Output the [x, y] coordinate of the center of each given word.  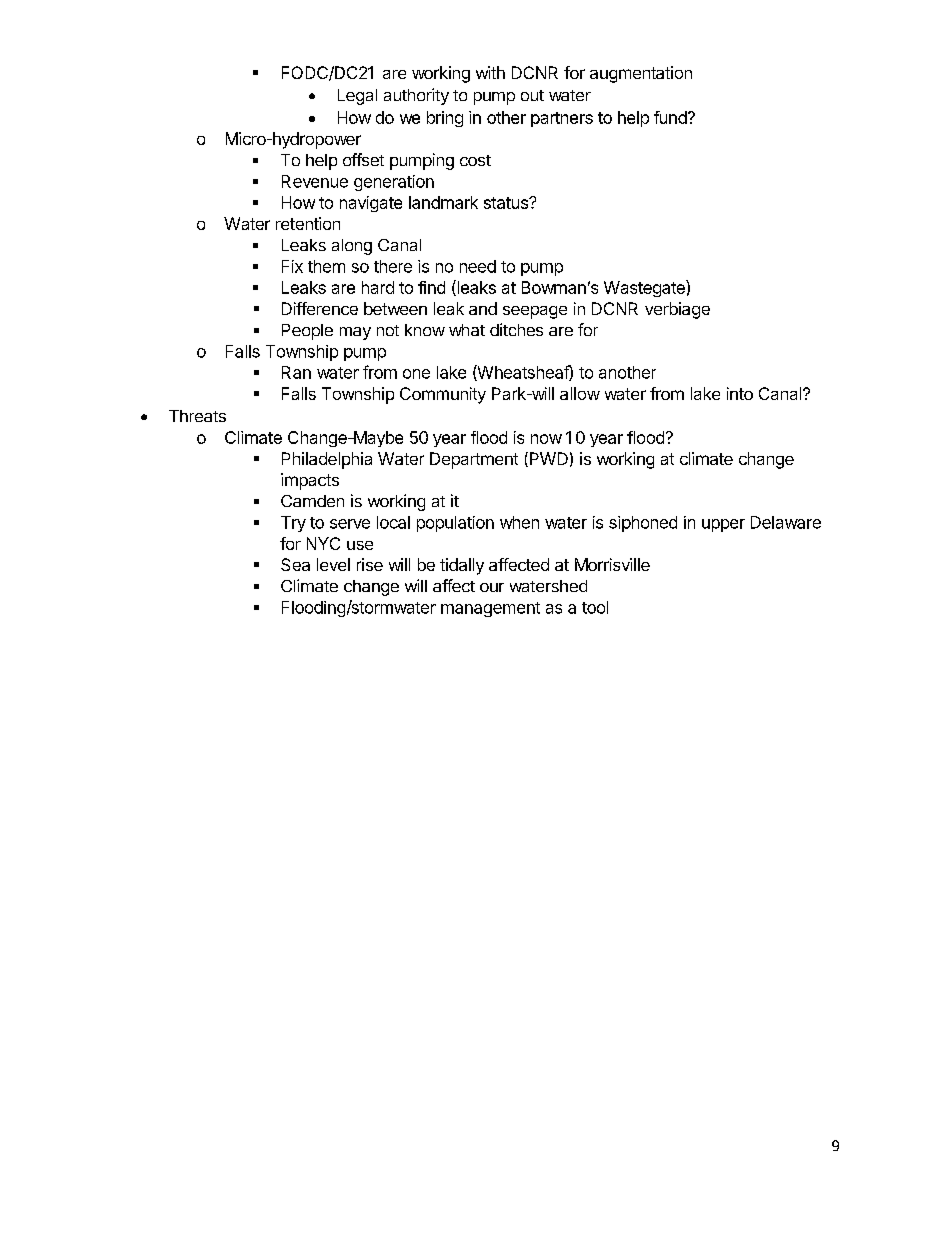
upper [723, 525]
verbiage [677, 310]
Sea [295, 564]
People [307, 332]
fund [671, 117]
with [490, 72]
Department [474, 460]
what [467, 330]
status [507, 203]
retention [308, 223]
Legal [357, 97]
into [740, 393]
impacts [310, 481]
